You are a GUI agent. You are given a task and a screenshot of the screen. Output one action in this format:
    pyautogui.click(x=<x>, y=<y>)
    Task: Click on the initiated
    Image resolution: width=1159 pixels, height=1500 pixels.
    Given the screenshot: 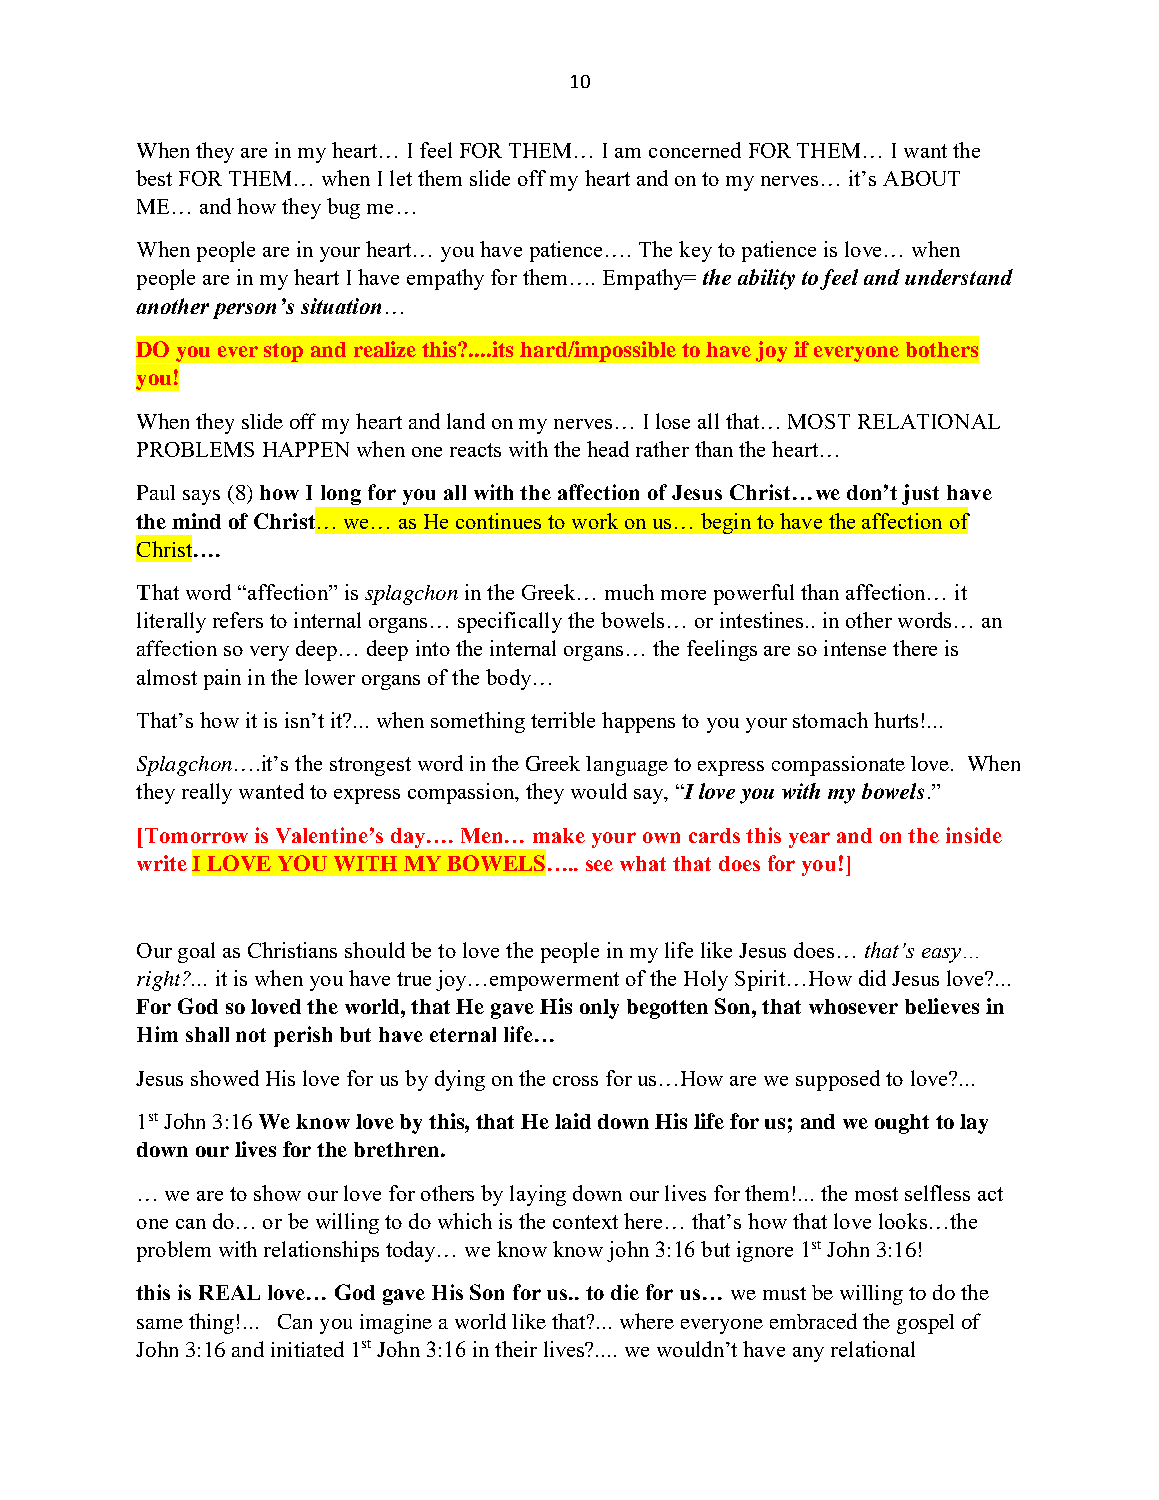 What is the action you would take?
    pyautogui.click(x=307, y=1349)
